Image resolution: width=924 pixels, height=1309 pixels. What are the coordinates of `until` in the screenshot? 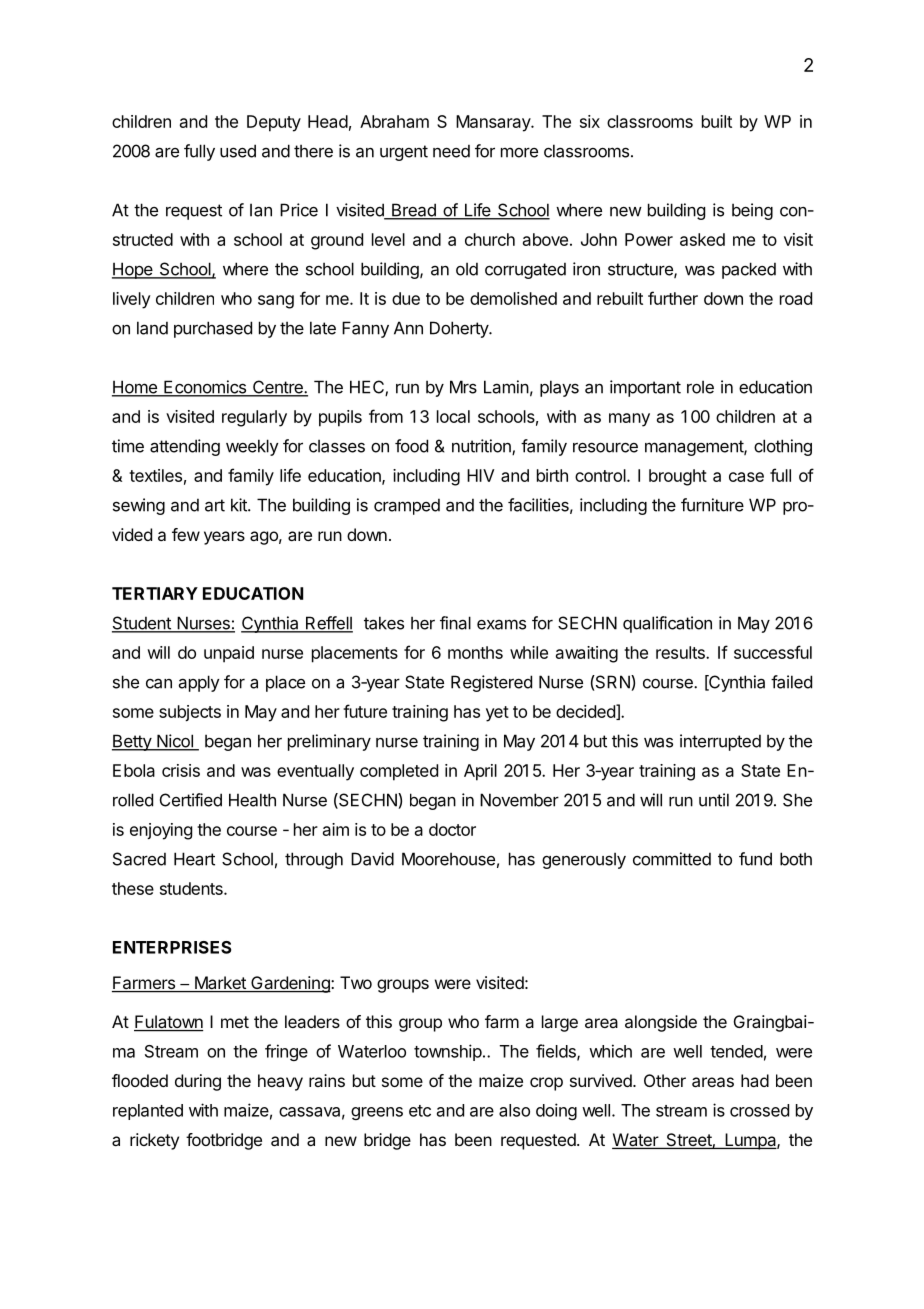 It's located at (714, 800).
